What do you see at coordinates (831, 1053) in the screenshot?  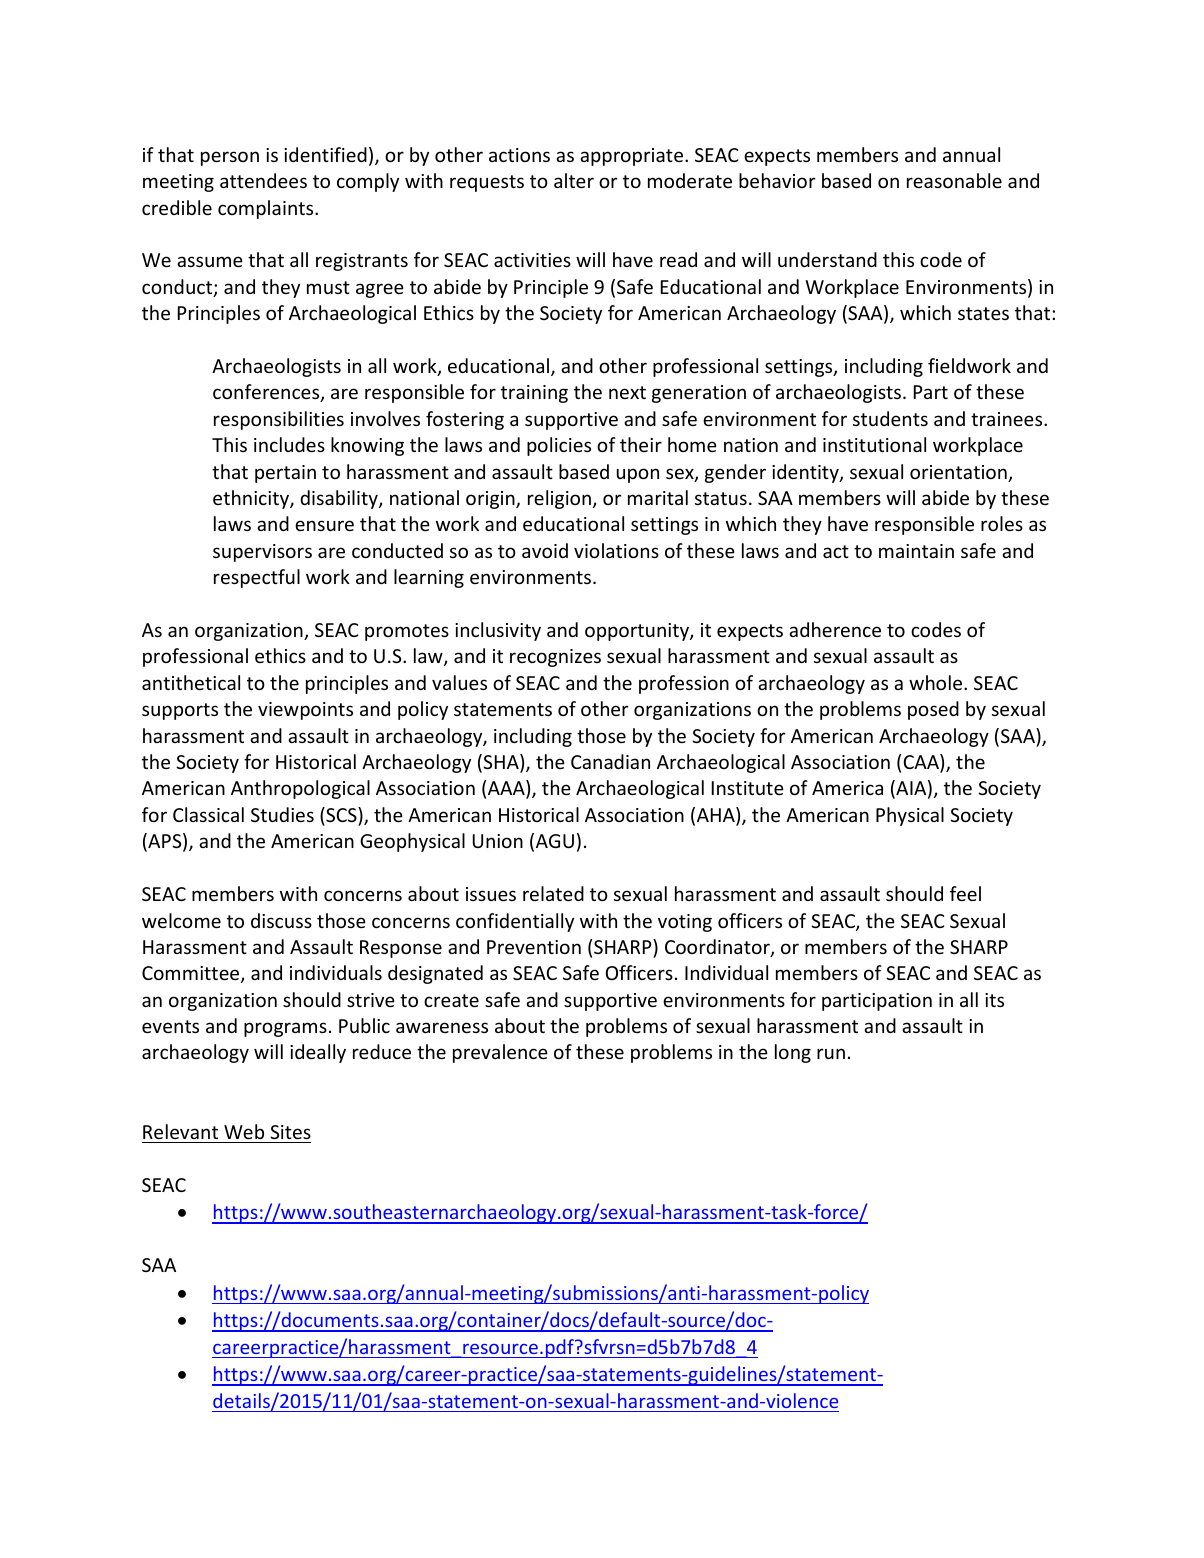 I see `run` at bounding box center [831, 1053].
